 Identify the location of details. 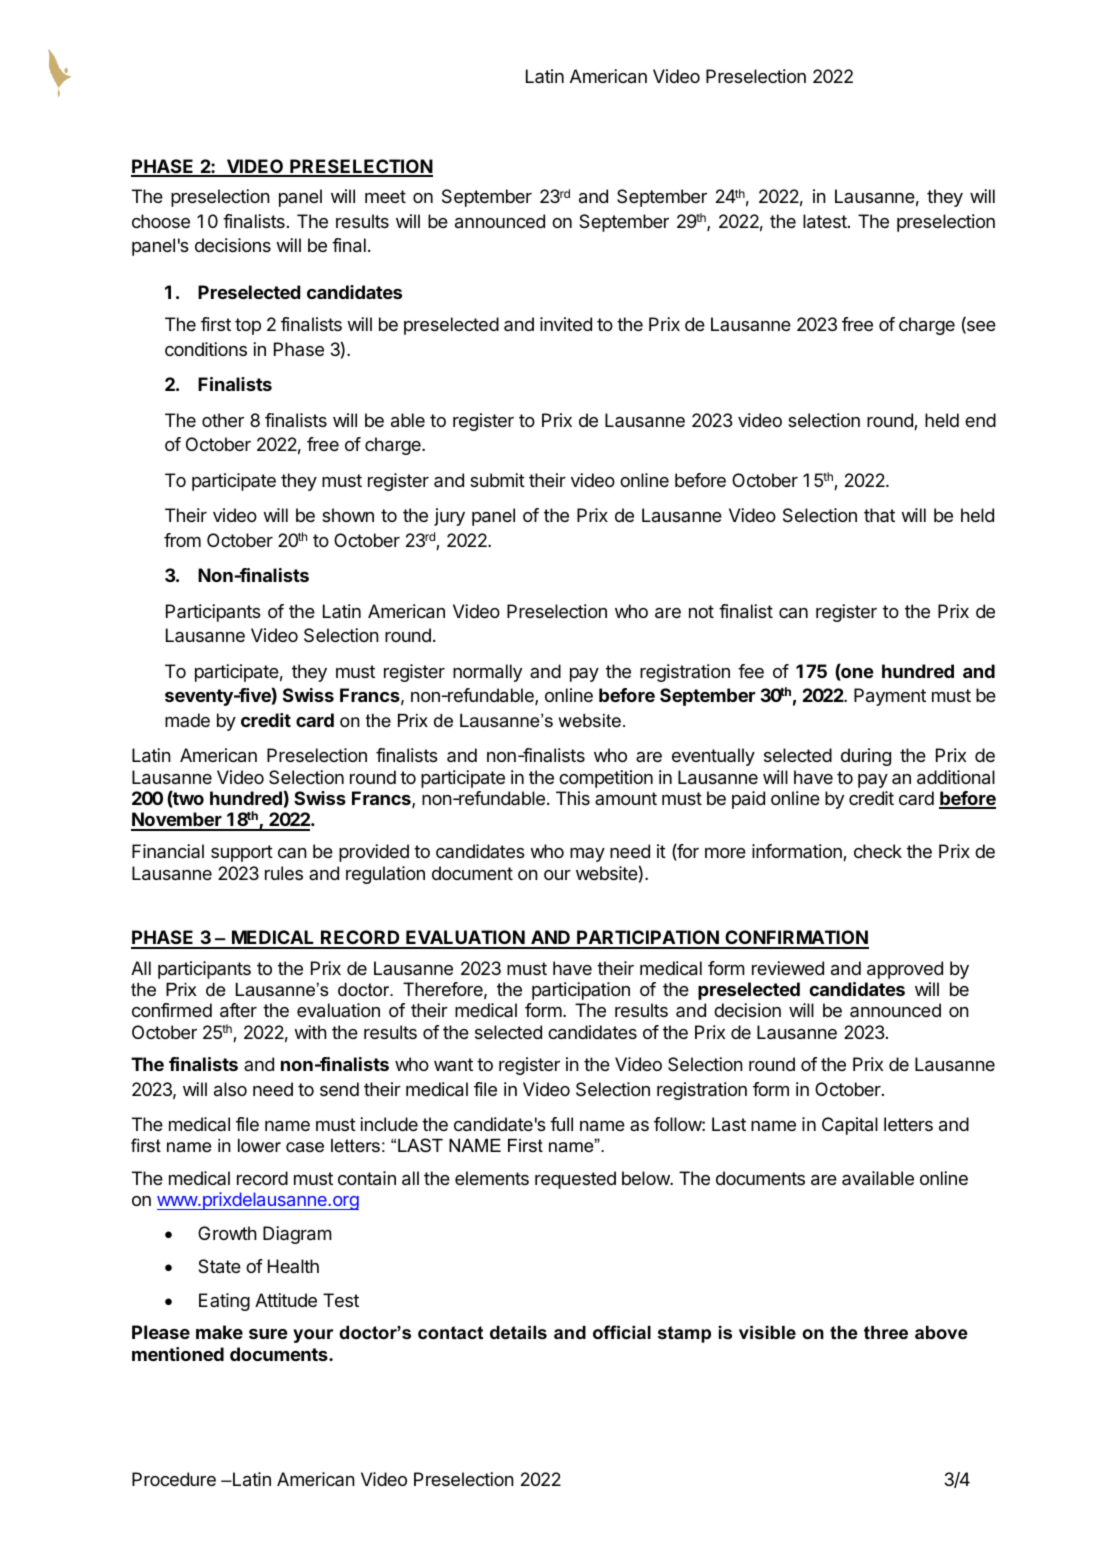
(518, 1333).
